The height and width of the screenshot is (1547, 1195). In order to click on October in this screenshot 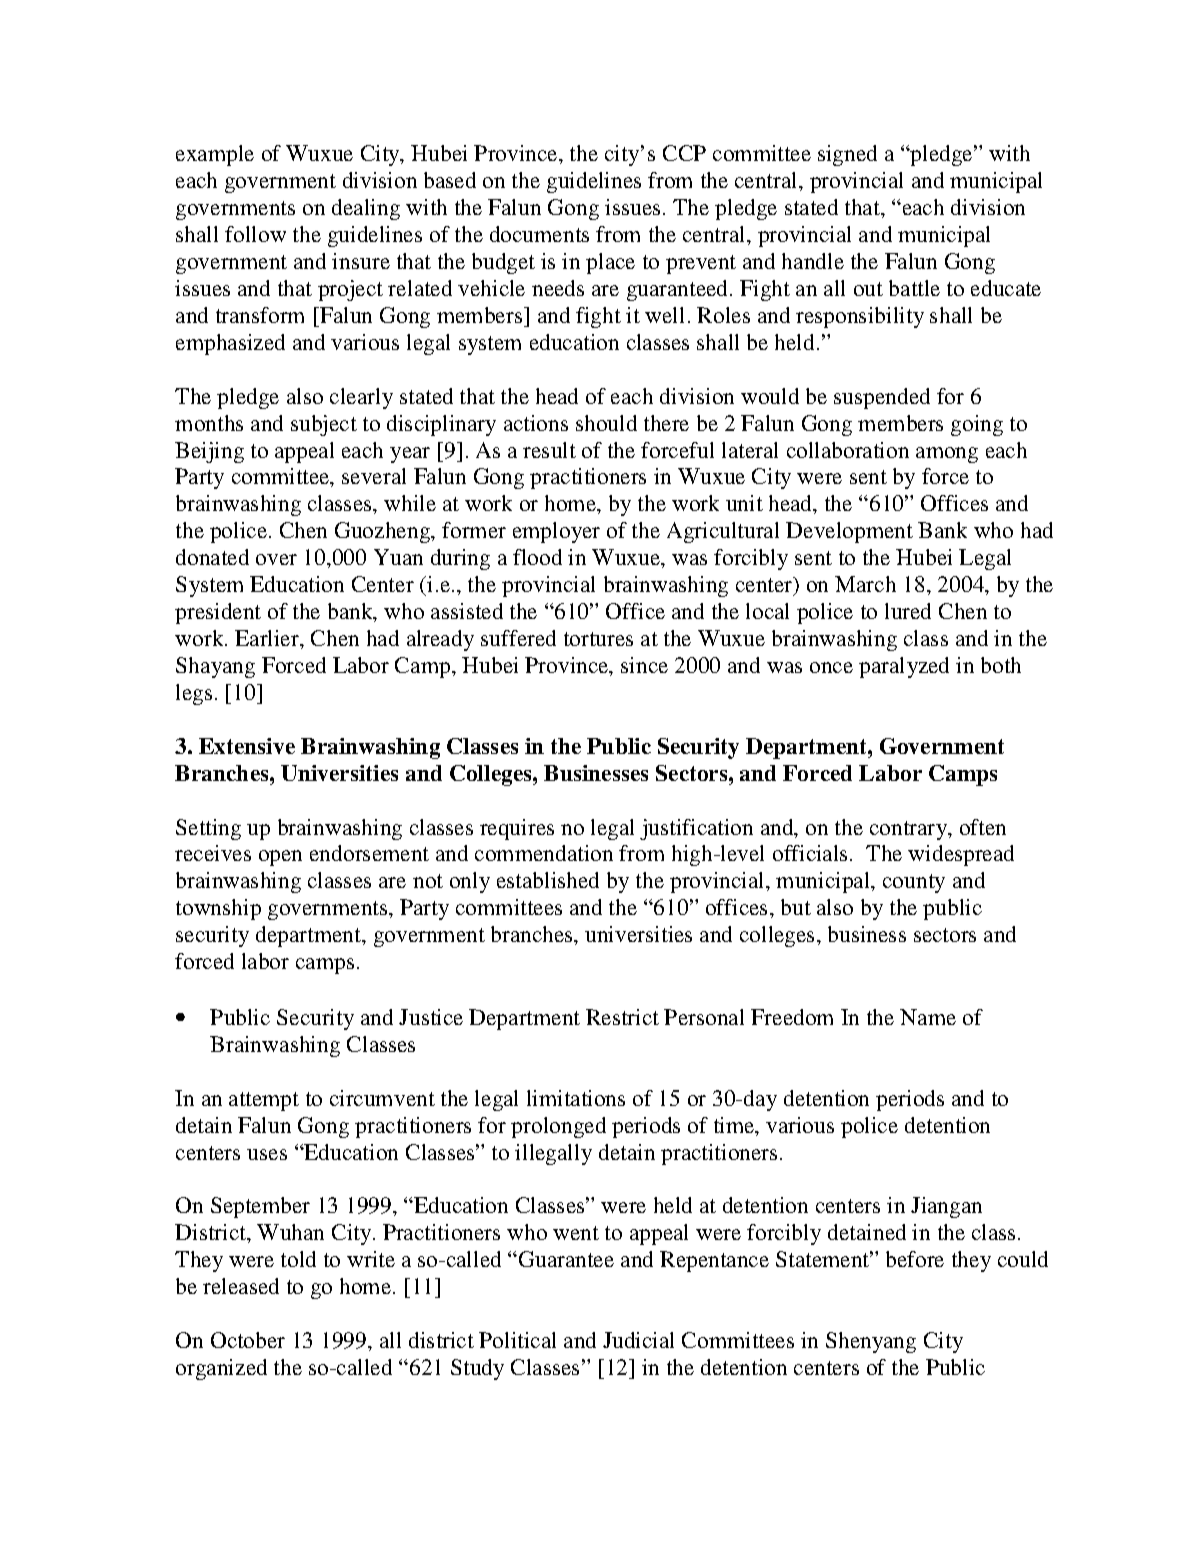, I will do `click(248, 1340)`.
